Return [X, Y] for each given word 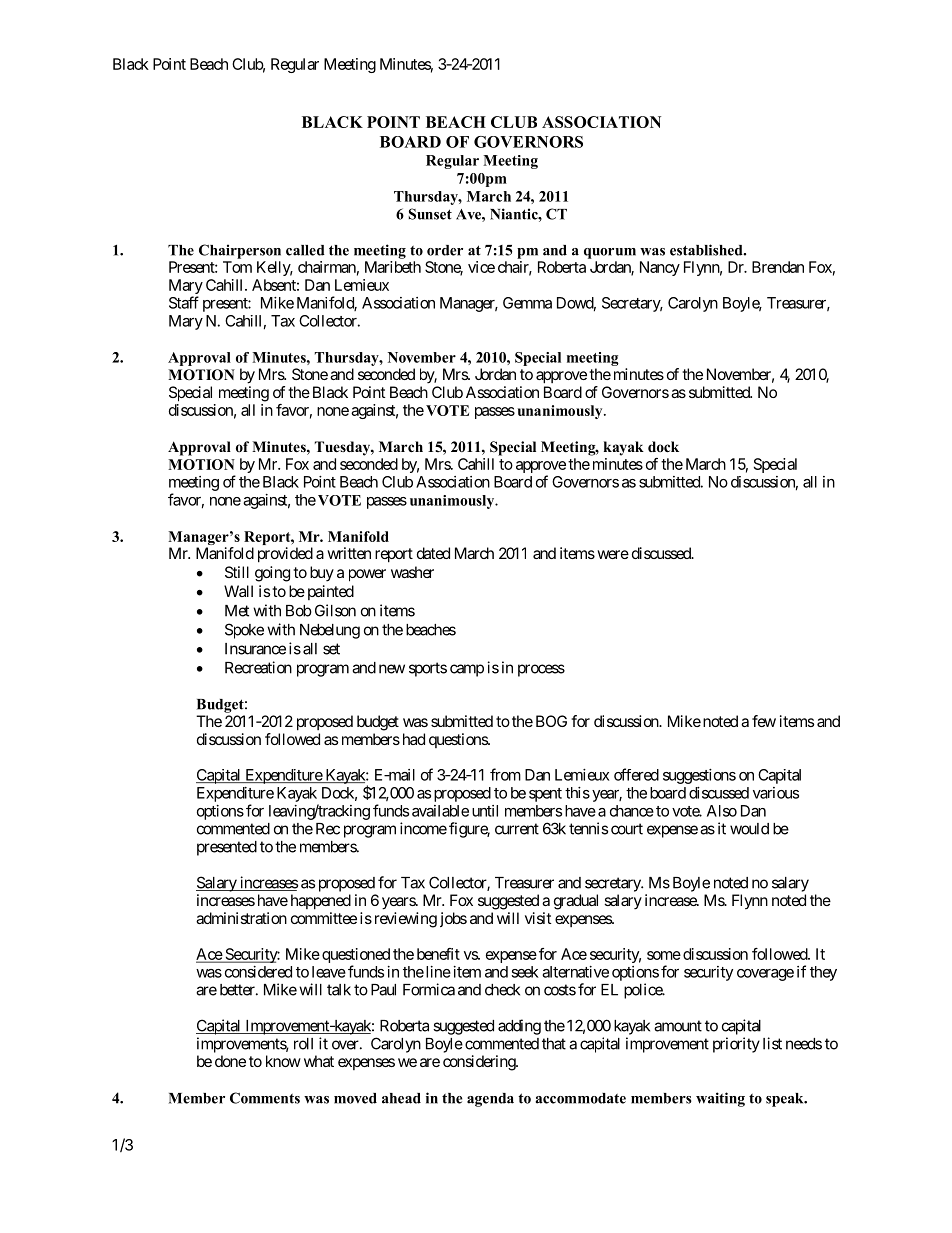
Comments [265, 1098]
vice [481, 267]
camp [467, 670]
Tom [237, 267]
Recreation [258, 667]
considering [480, 1063]
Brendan [778, 267]
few [764, 721]
